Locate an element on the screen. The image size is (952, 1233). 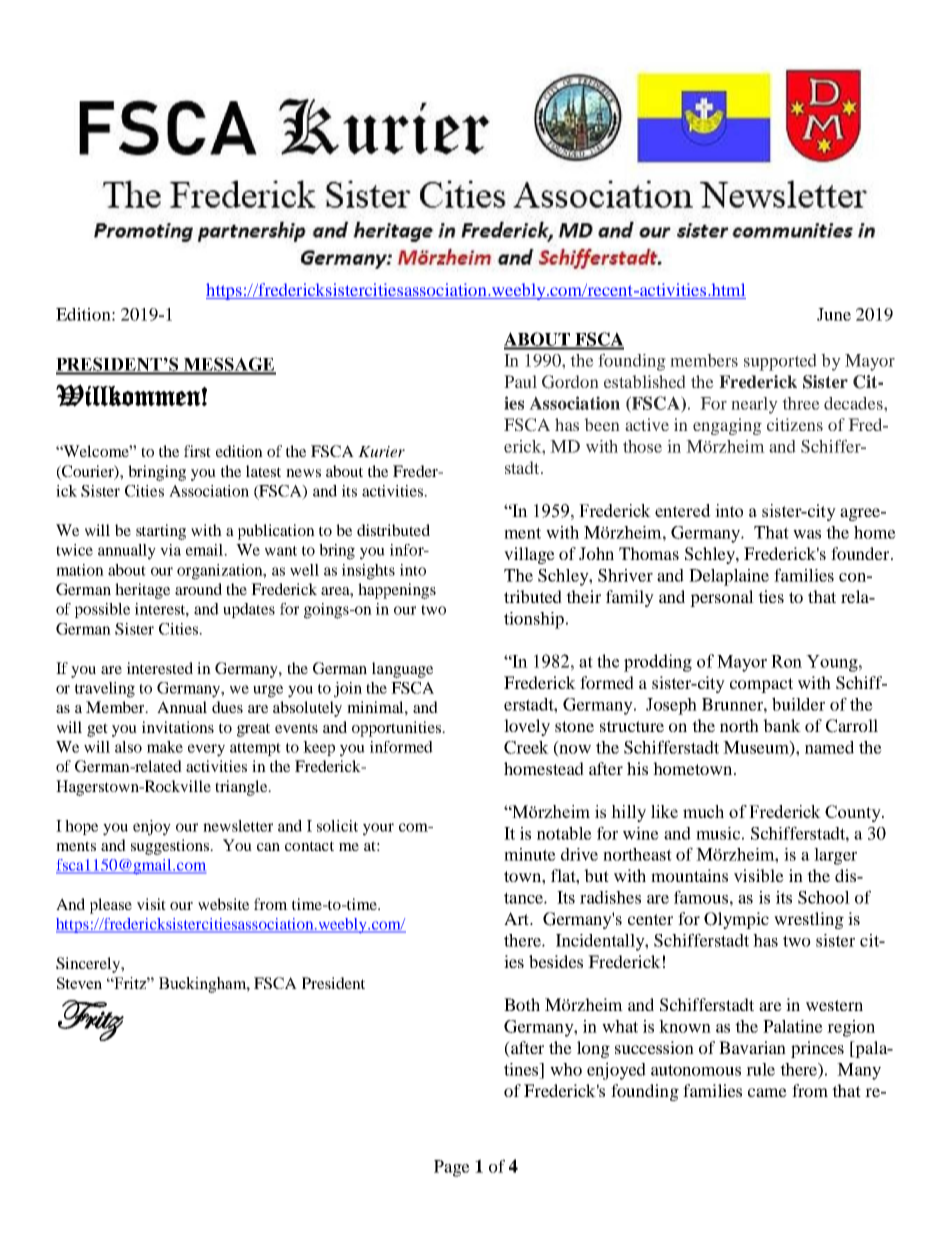
first is located at coordinates (197, 451).
